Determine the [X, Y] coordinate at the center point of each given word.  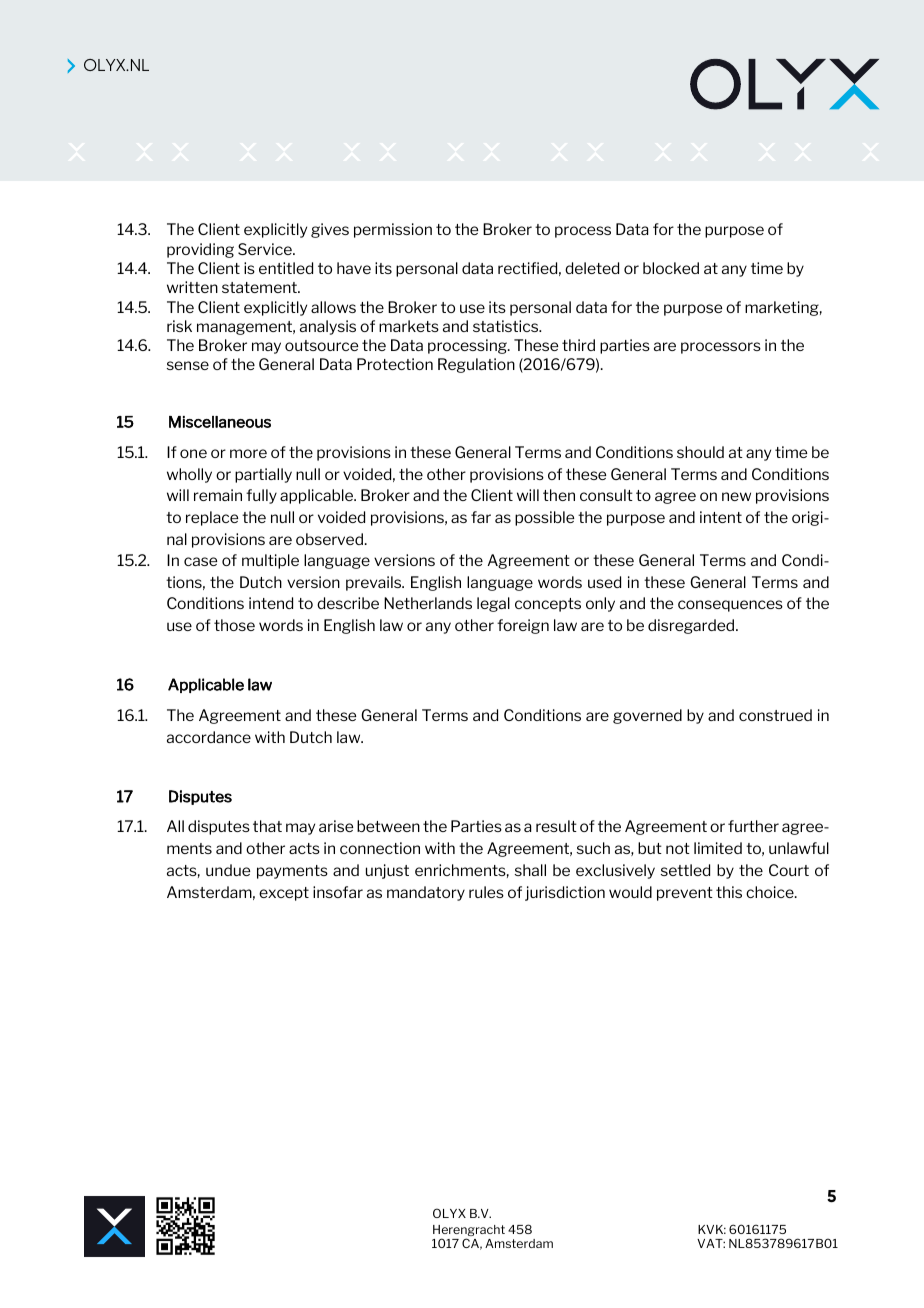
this [729, 892]
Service [266, 249]
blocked [671, 268]
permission [393, 230]
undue [228, 870]
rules [486, 892]
